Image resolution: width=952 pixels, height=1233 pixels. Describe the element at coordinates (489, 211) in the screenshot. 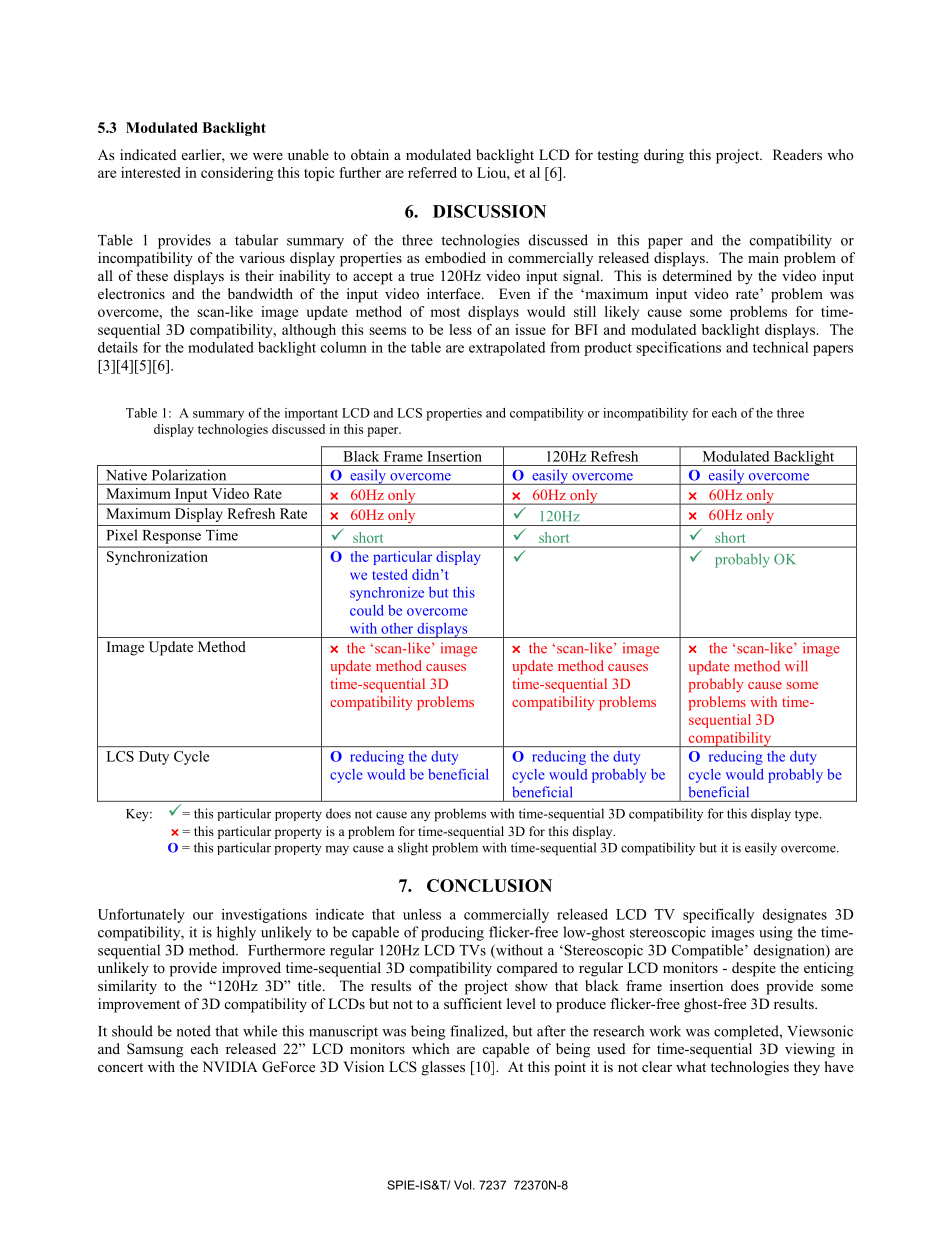

I see `DISCUSSION` at that location.
